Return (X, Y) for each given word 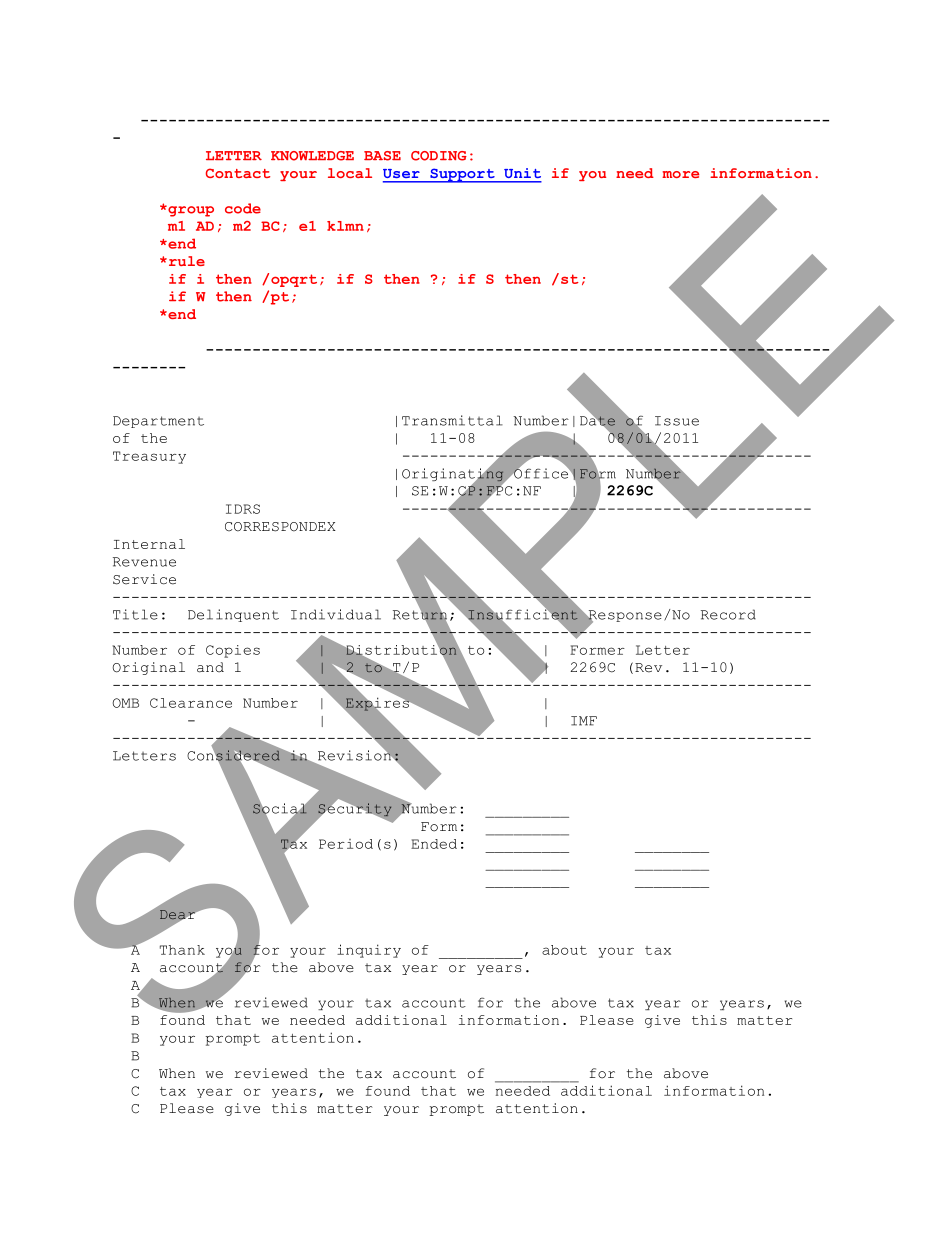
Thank (182, 950)
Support (462, 175)
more (680, 174)
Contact (238, 173)
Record (728, 614)
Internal (149, 544)
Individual (336, 614)
